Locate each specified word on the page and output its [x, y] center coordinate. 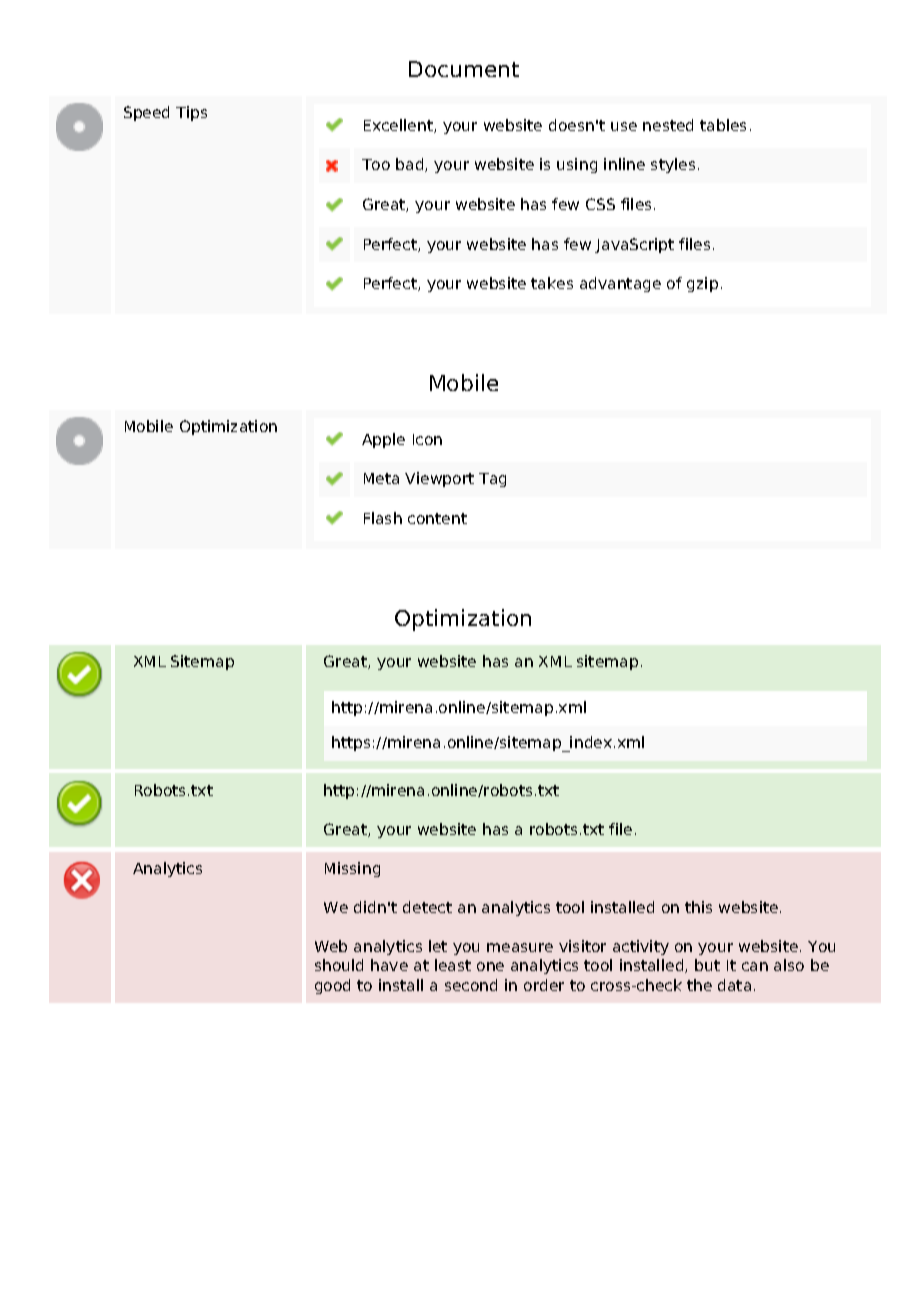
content [437, 518]
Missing [352, 869]
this [698, 907]
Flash [383, 518]
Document [464, 69]
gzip [702, 284]
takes [552, 283]
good [332, 986]
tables [723, 125]
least [453, 965]
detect [427, 907]
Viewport [439, 479]
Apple [383, 440]
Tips [191, 113]
